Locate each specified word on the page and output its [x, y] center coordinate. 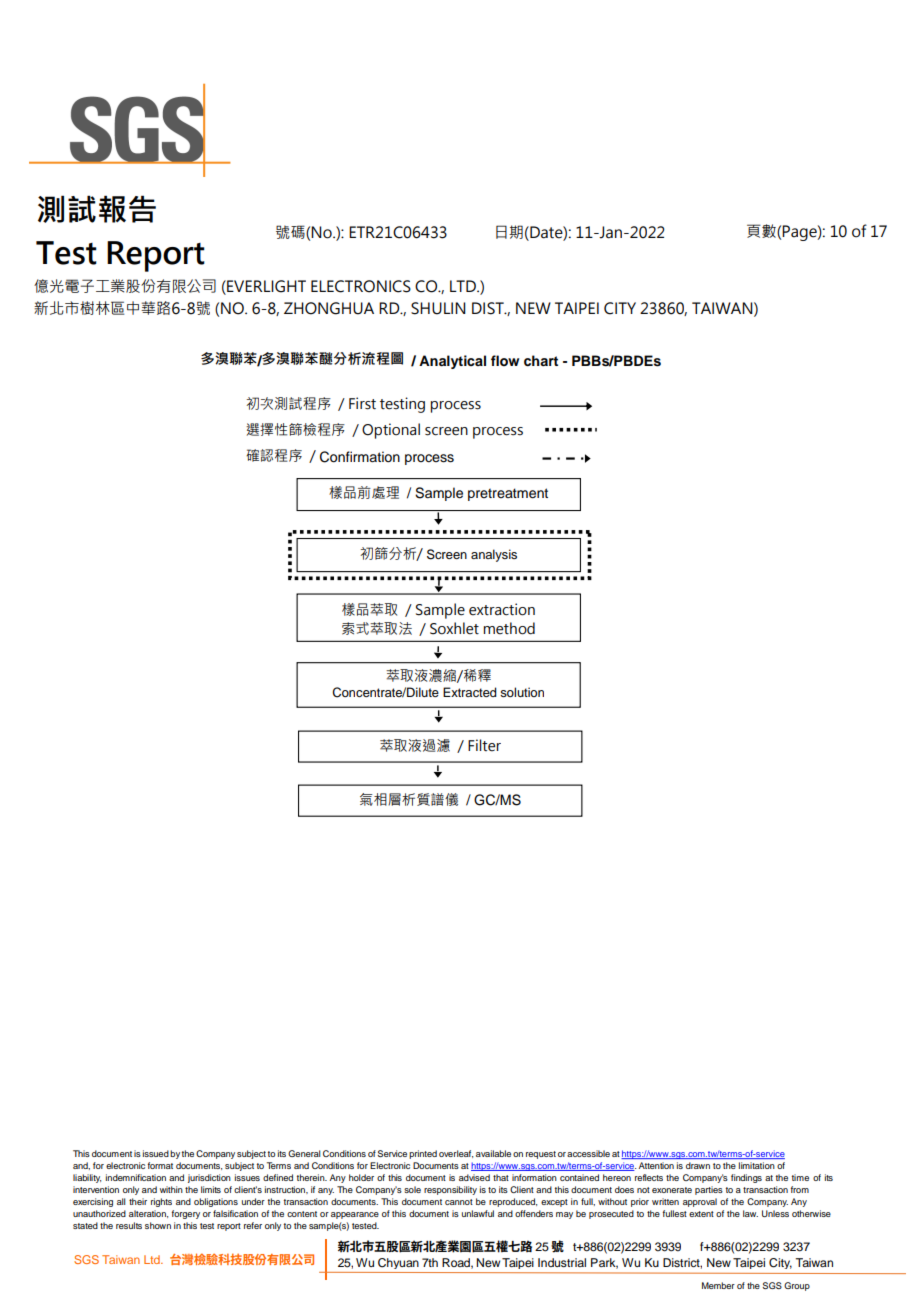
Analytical [452, 362]
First [362, 403]
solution [522, 692]
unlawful [478, 1213]
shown [158, 1225]
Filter [484, 745]
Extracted [470, 692]
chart [541, 360]
